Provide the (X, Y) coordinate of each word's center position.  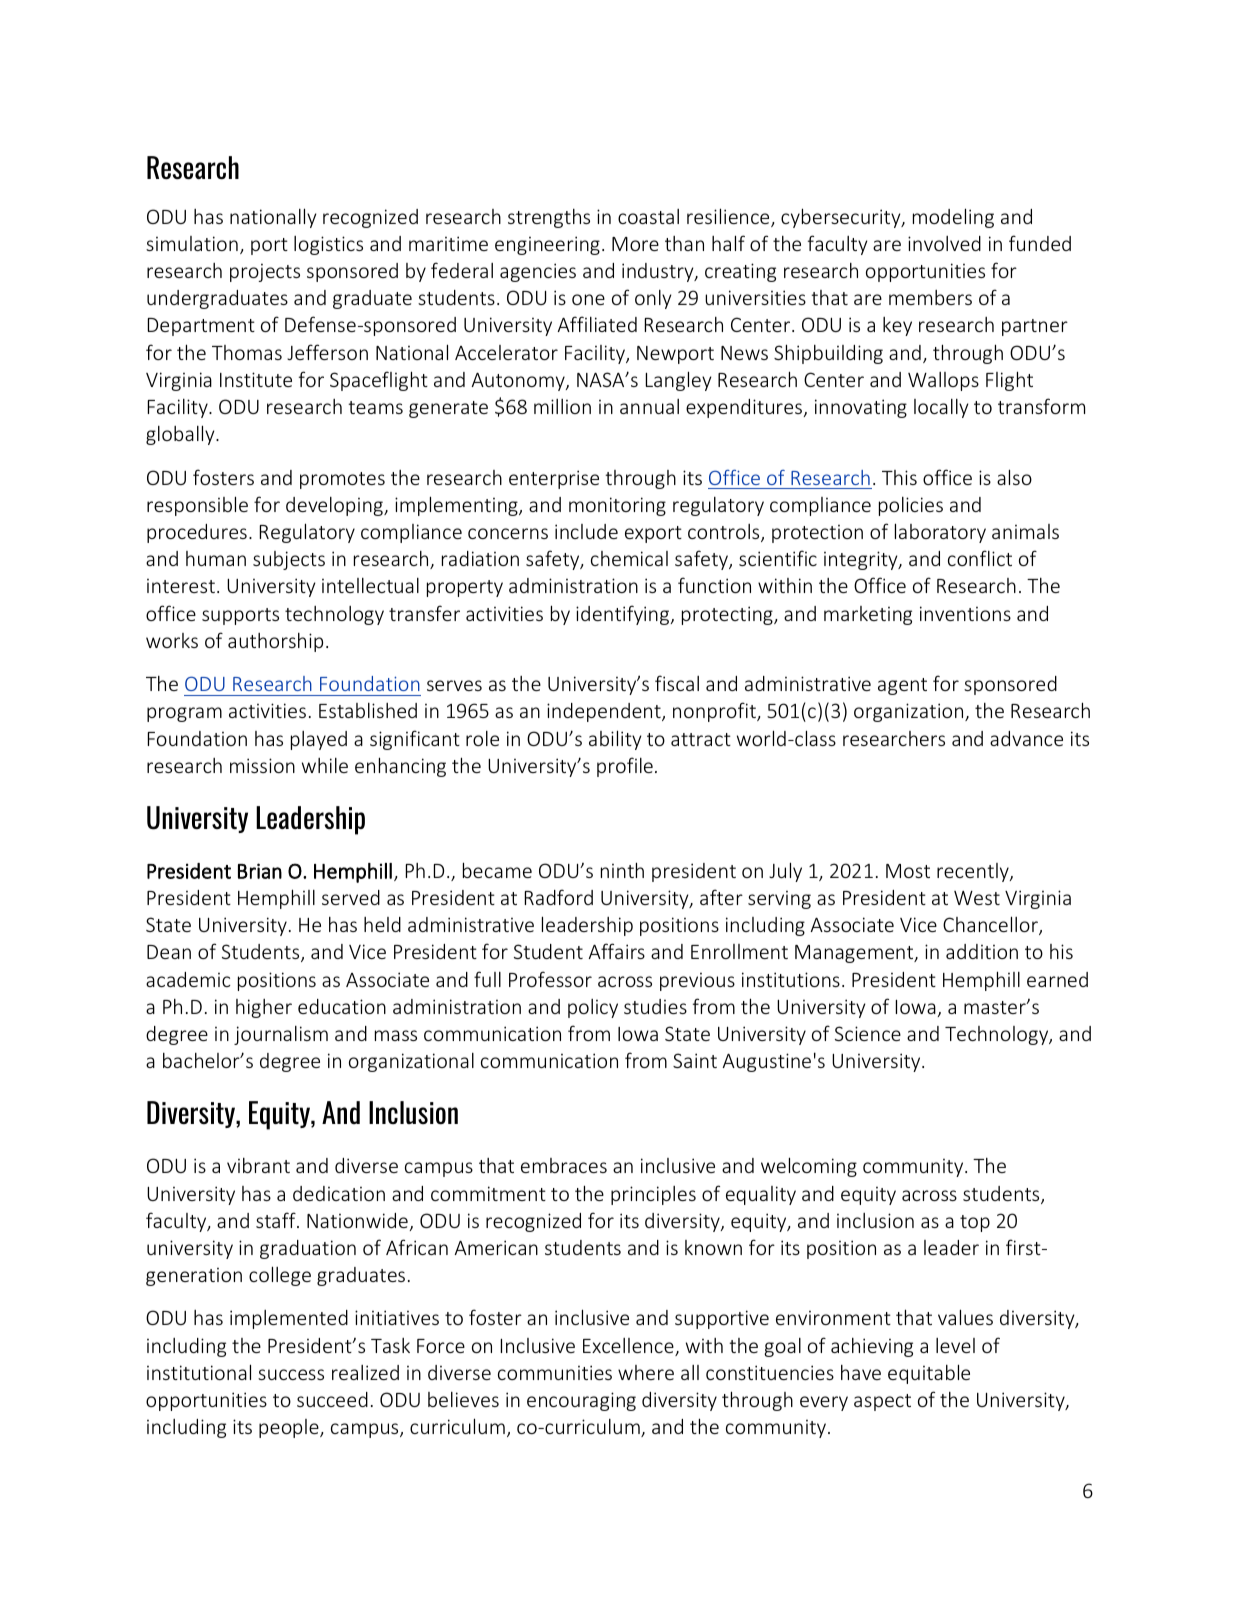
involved (944, 243)
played (319, 740)
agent (902, 686)
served (351, 897)
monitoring (617, 506)
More (635, 244)
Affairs (616, 951)
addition (982, 951)
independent (605, 712)
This (899, 477)
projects (265, 272)
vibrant (258, 1165)
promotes (342, 480)
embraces (564, 1165)
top (975, 1223)
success (291, 1374)
